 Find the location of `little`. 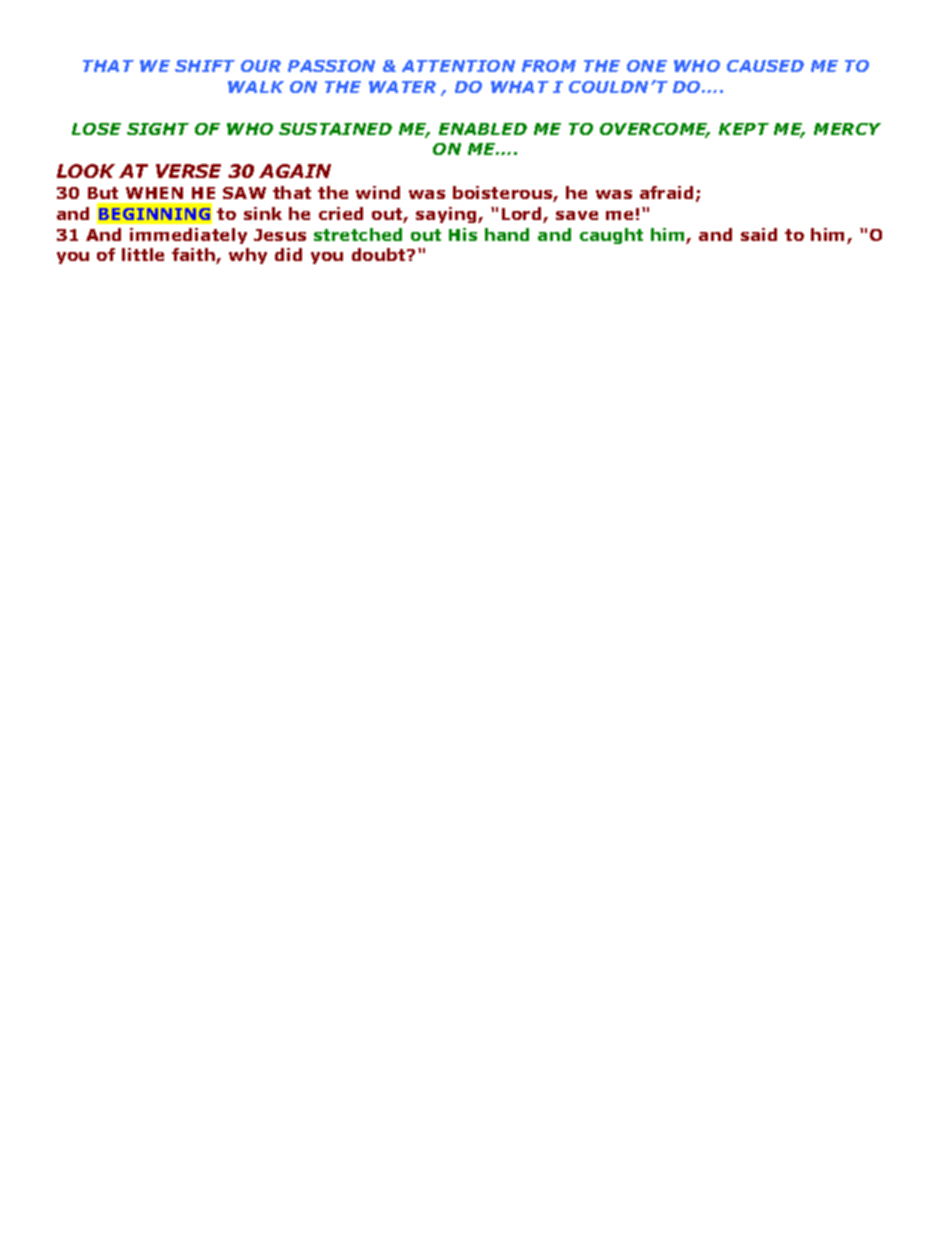

little is located at coordinates (143, 254).
